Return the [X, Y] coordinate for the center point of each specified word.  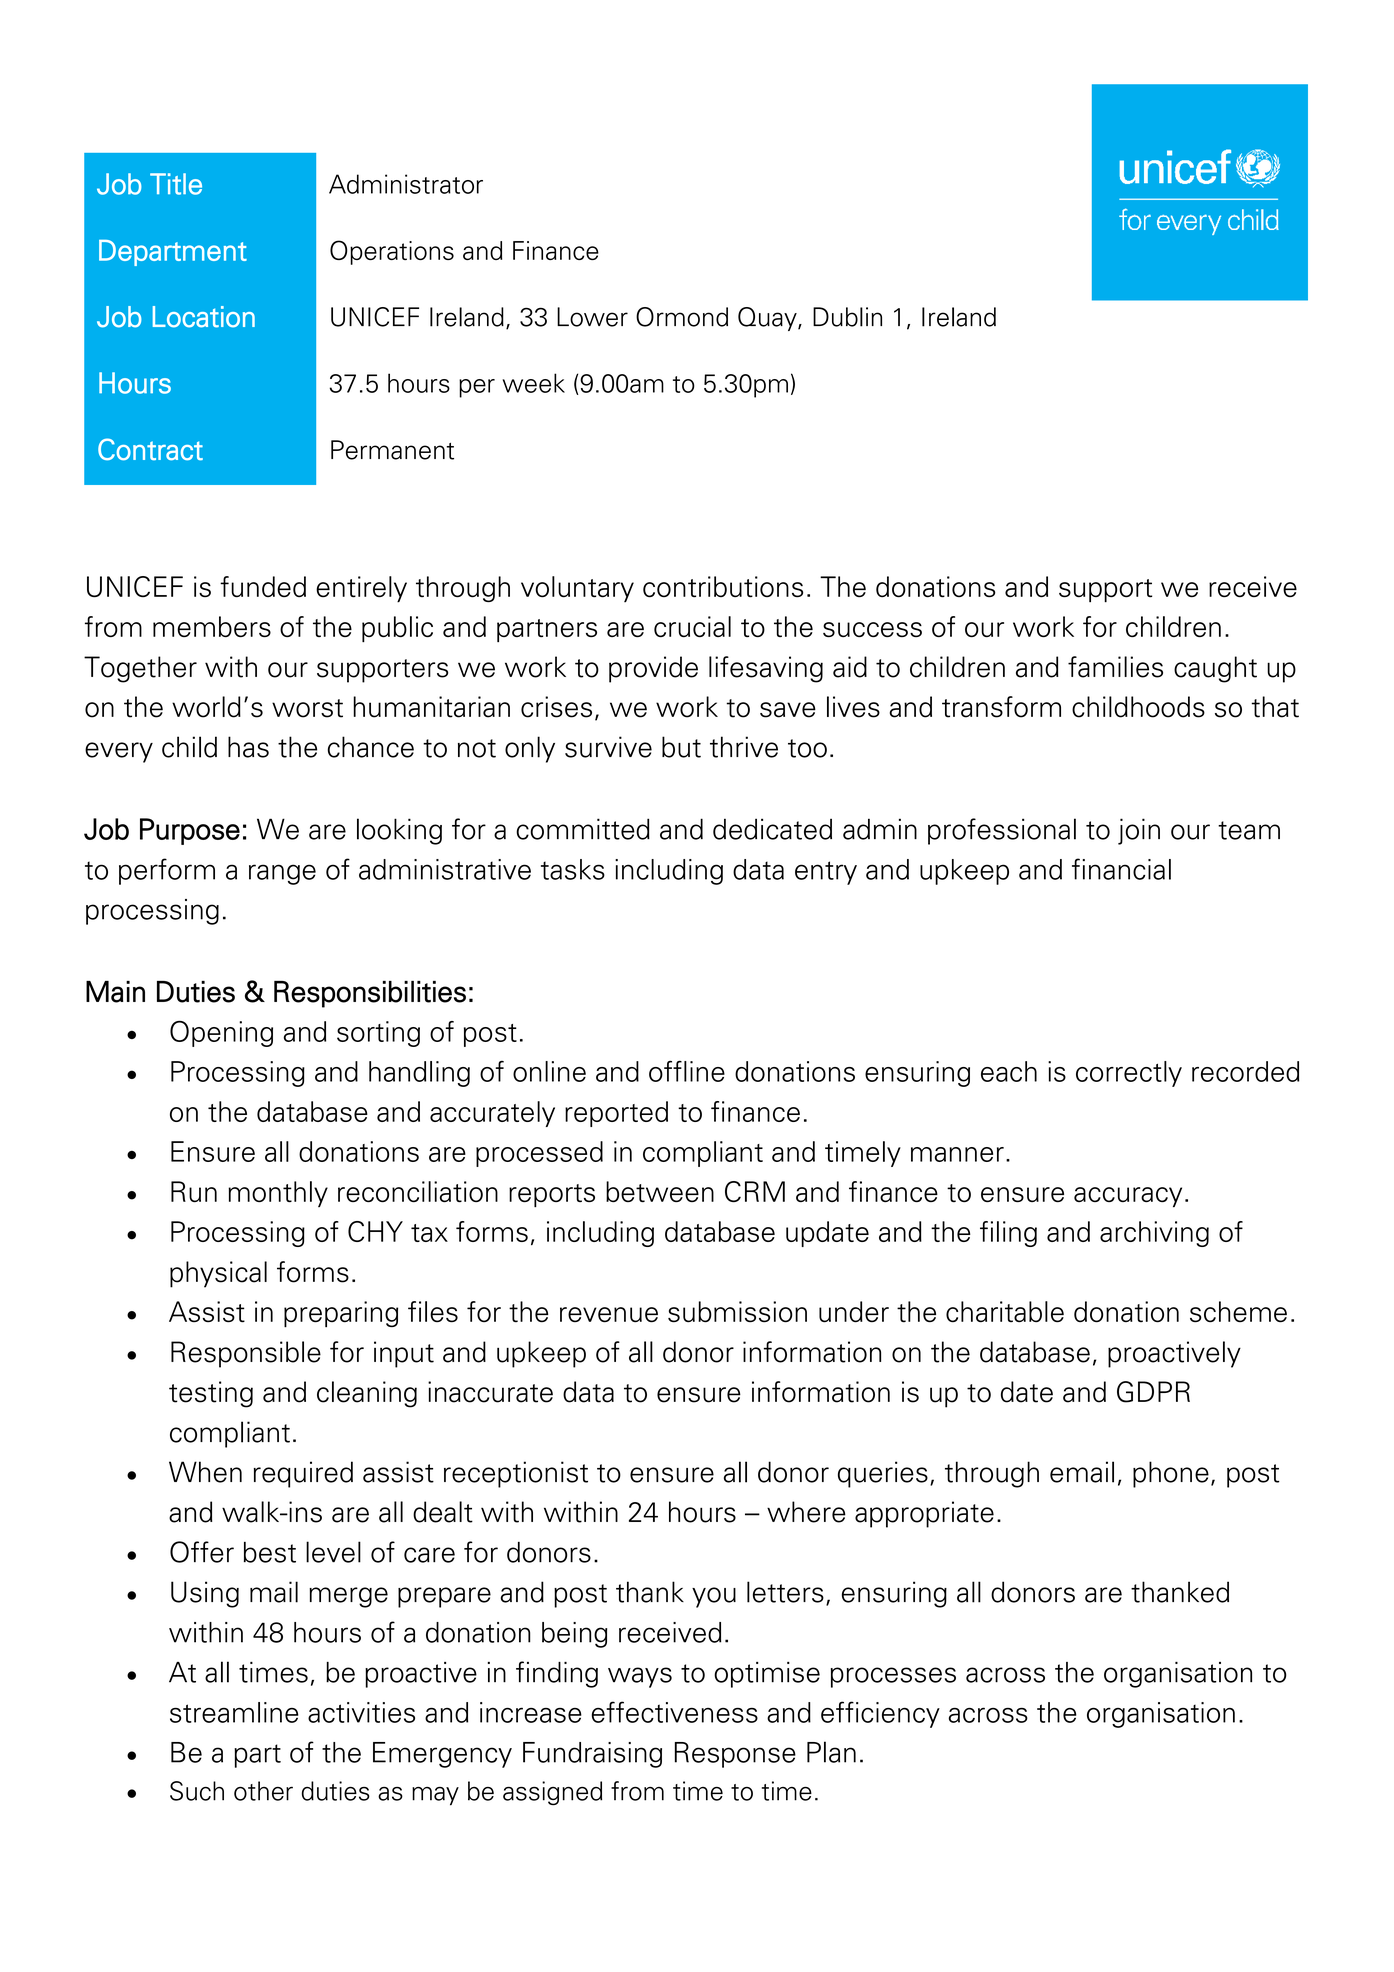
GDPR [1153, 1392]
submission [737, 1312]
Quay [768, 319]
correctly [1129, 1074]
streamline [234, 1712]
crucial [692, 626]
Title [176, 184]
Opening [221, 1034]
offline [687, 1071]
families [1115, 667]
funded [263, 587]
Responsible [246, 1354]
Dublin [847, 317]
